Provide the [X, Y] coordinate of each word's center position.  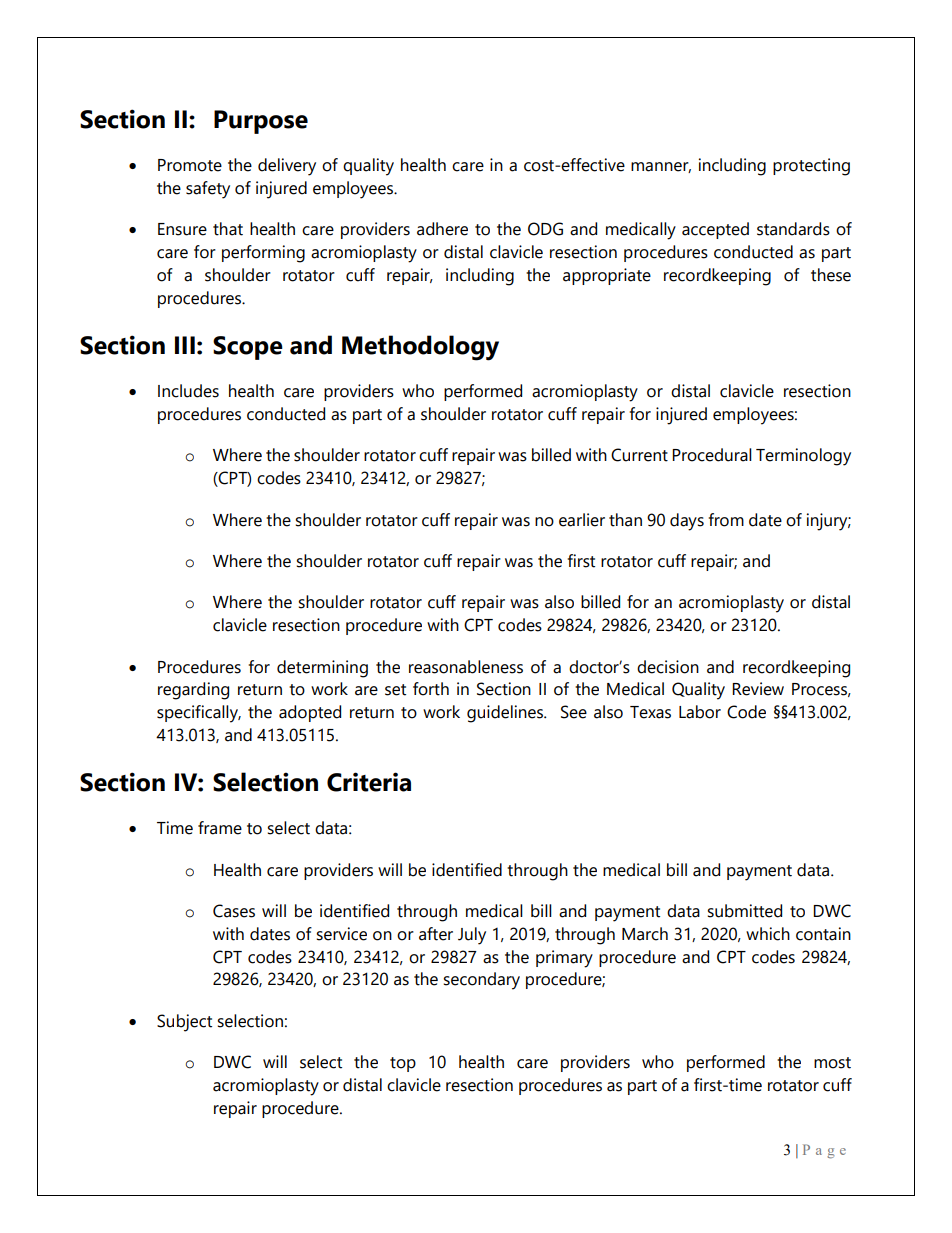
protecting [811, 167]
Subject [184, 1023]
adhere [442, 229]
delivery [287, 167]
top [403, 1064]
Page [824, 1151]
